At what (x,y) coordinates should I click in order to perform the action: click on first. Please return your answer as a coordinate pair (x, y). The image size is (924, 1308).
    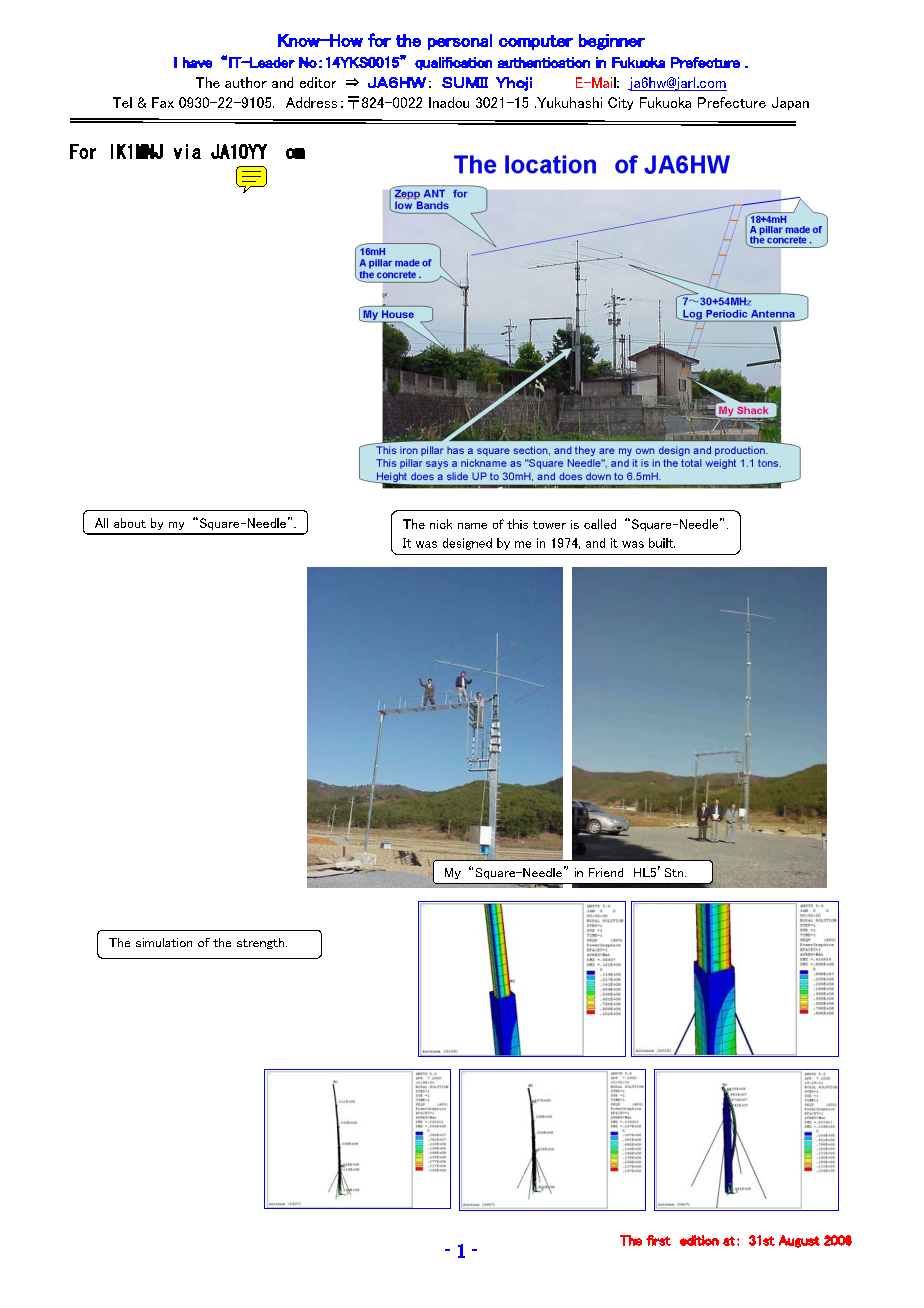
    Looking at the image, I should click on (658, 1240).
